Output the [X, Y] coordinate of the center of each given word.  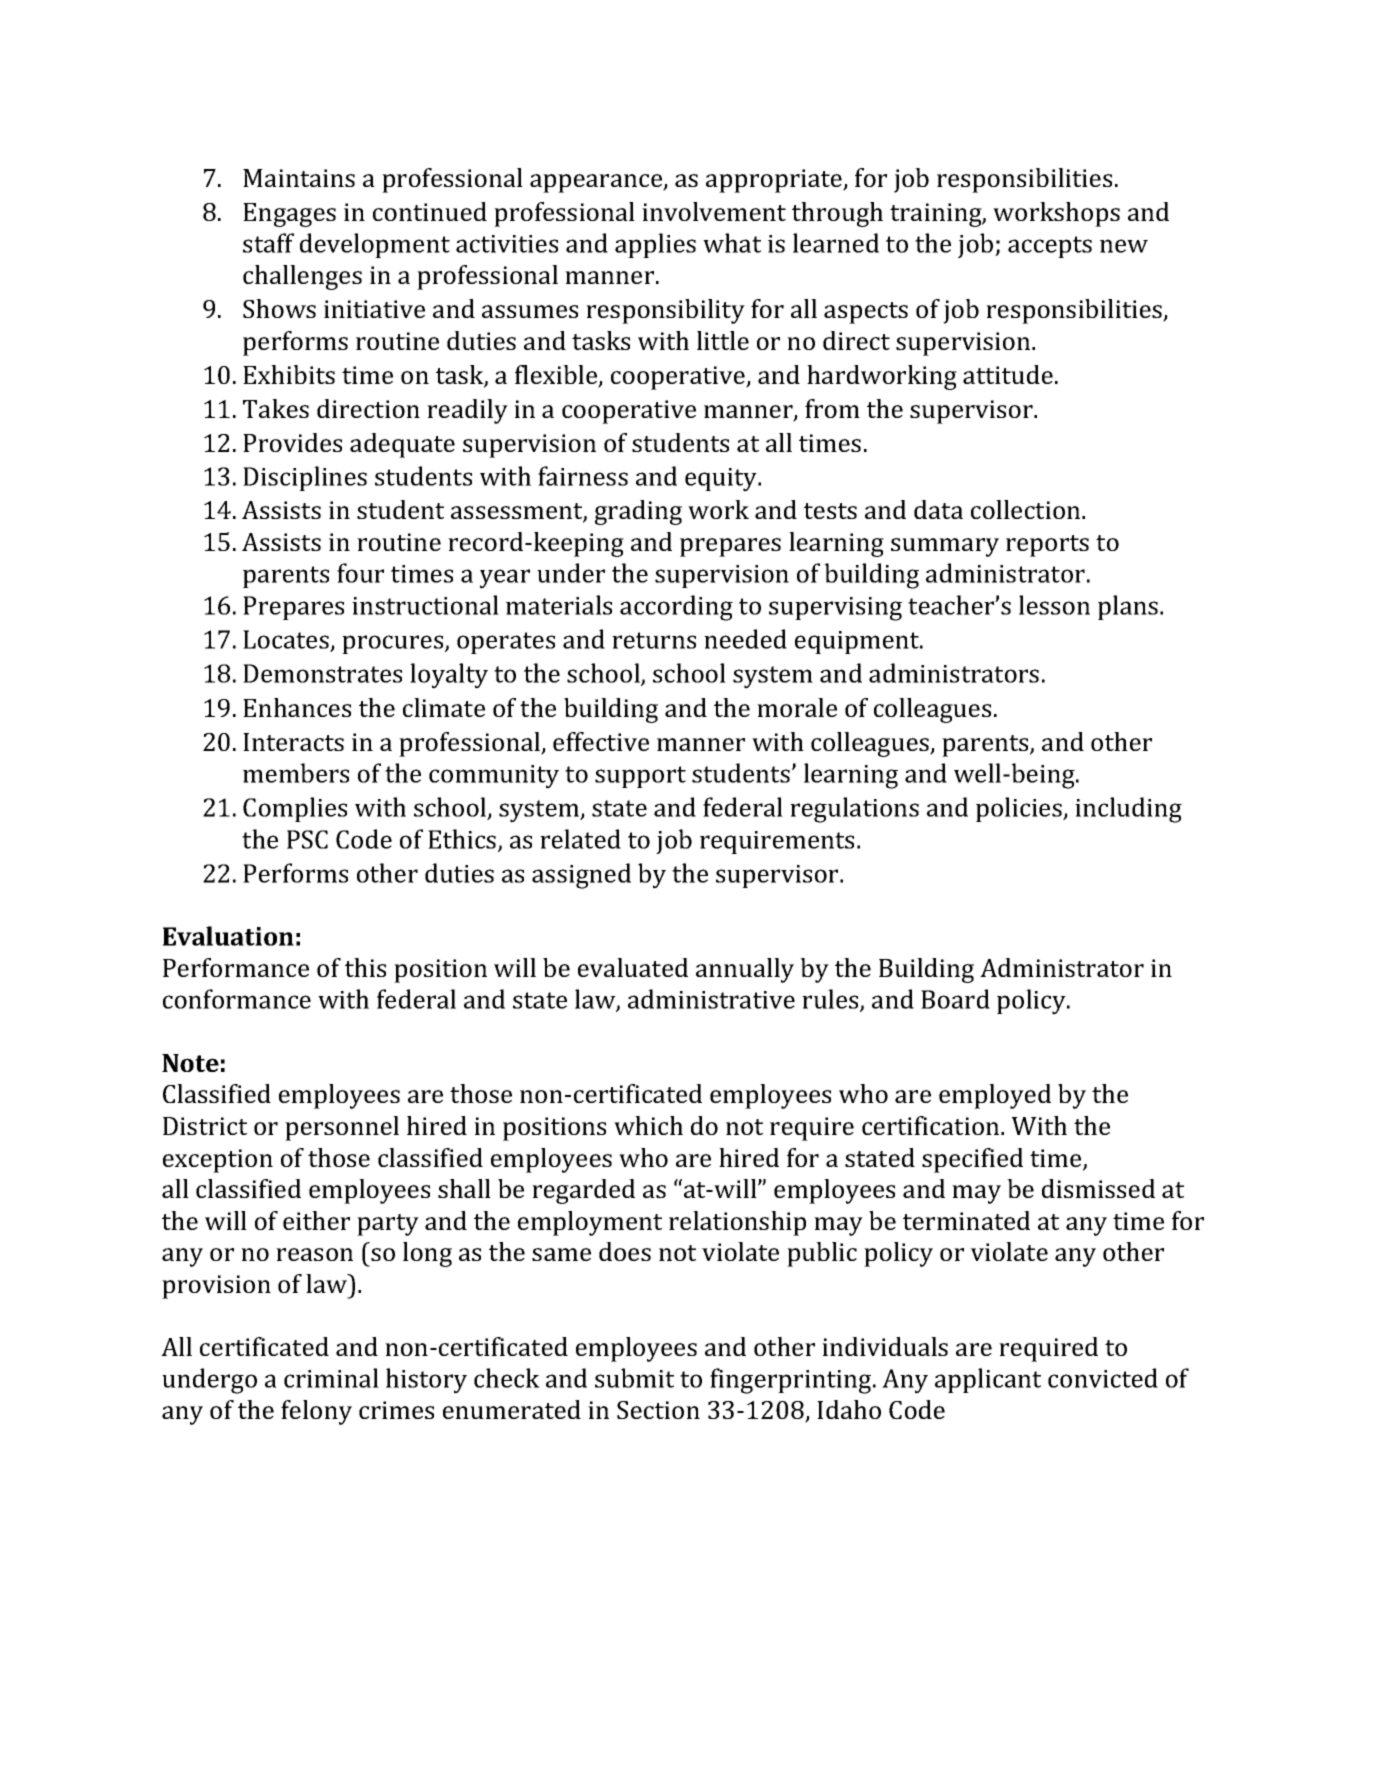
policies [1020, 809]
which [648, 1125]
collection [1027, 509]
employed [995, 1096]
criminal [331, 1378]
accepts [1050, 247]
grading [638, 512]
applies [655, 245]
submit [634, 1378]
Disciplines [305, 478]
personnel [342, 1128]
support [640, 777]
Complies [295, 809]
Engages [289, 215]
